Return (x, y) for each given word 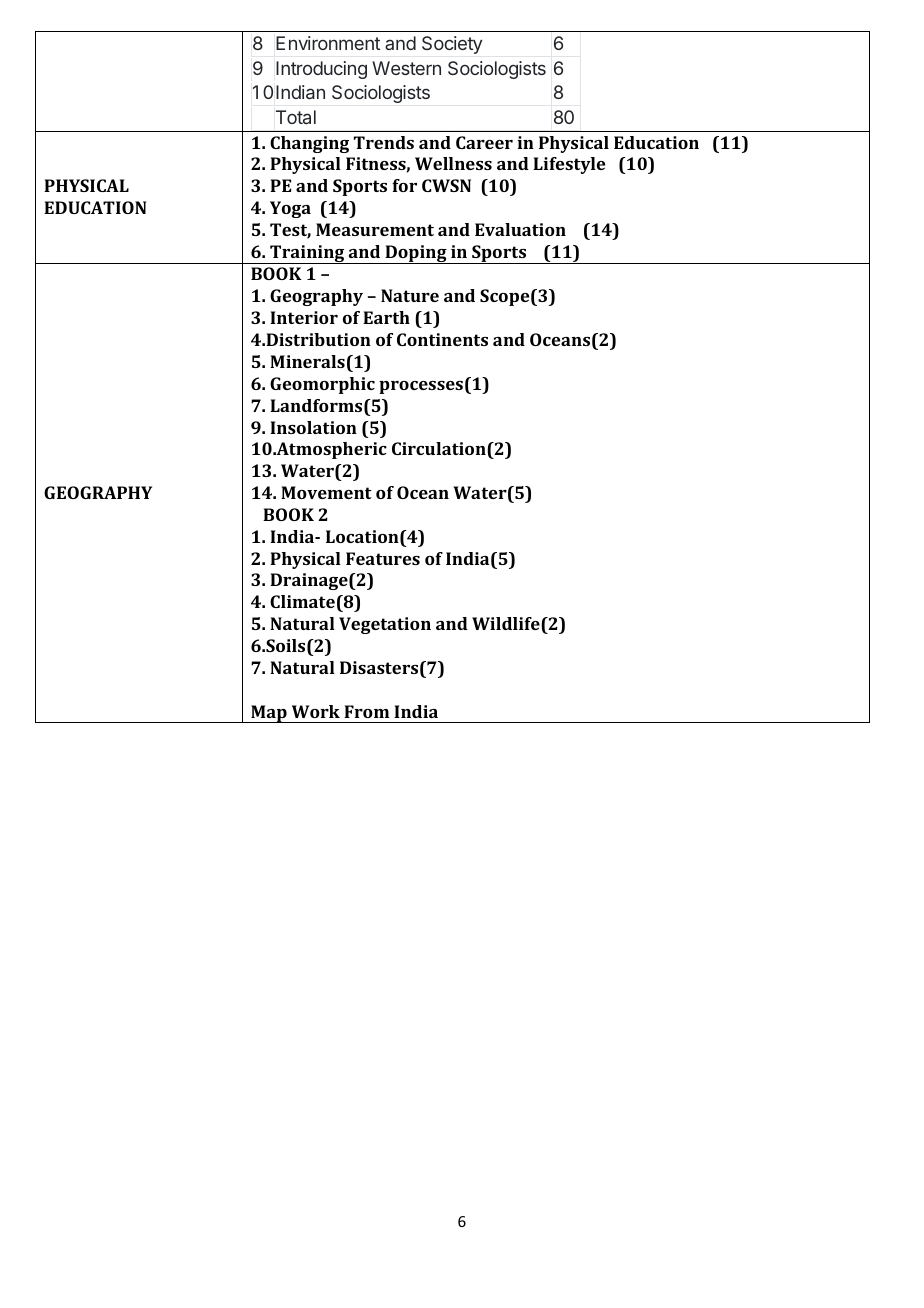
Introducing (321, 70)
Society (452, 45)
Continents (442, 339)
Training (307, 254)
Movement (326, 492)
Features (383, 558)
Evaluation (520, 229)
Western (406, 68)
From (366, 711)
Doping (416, 254)
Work (316, 711)
